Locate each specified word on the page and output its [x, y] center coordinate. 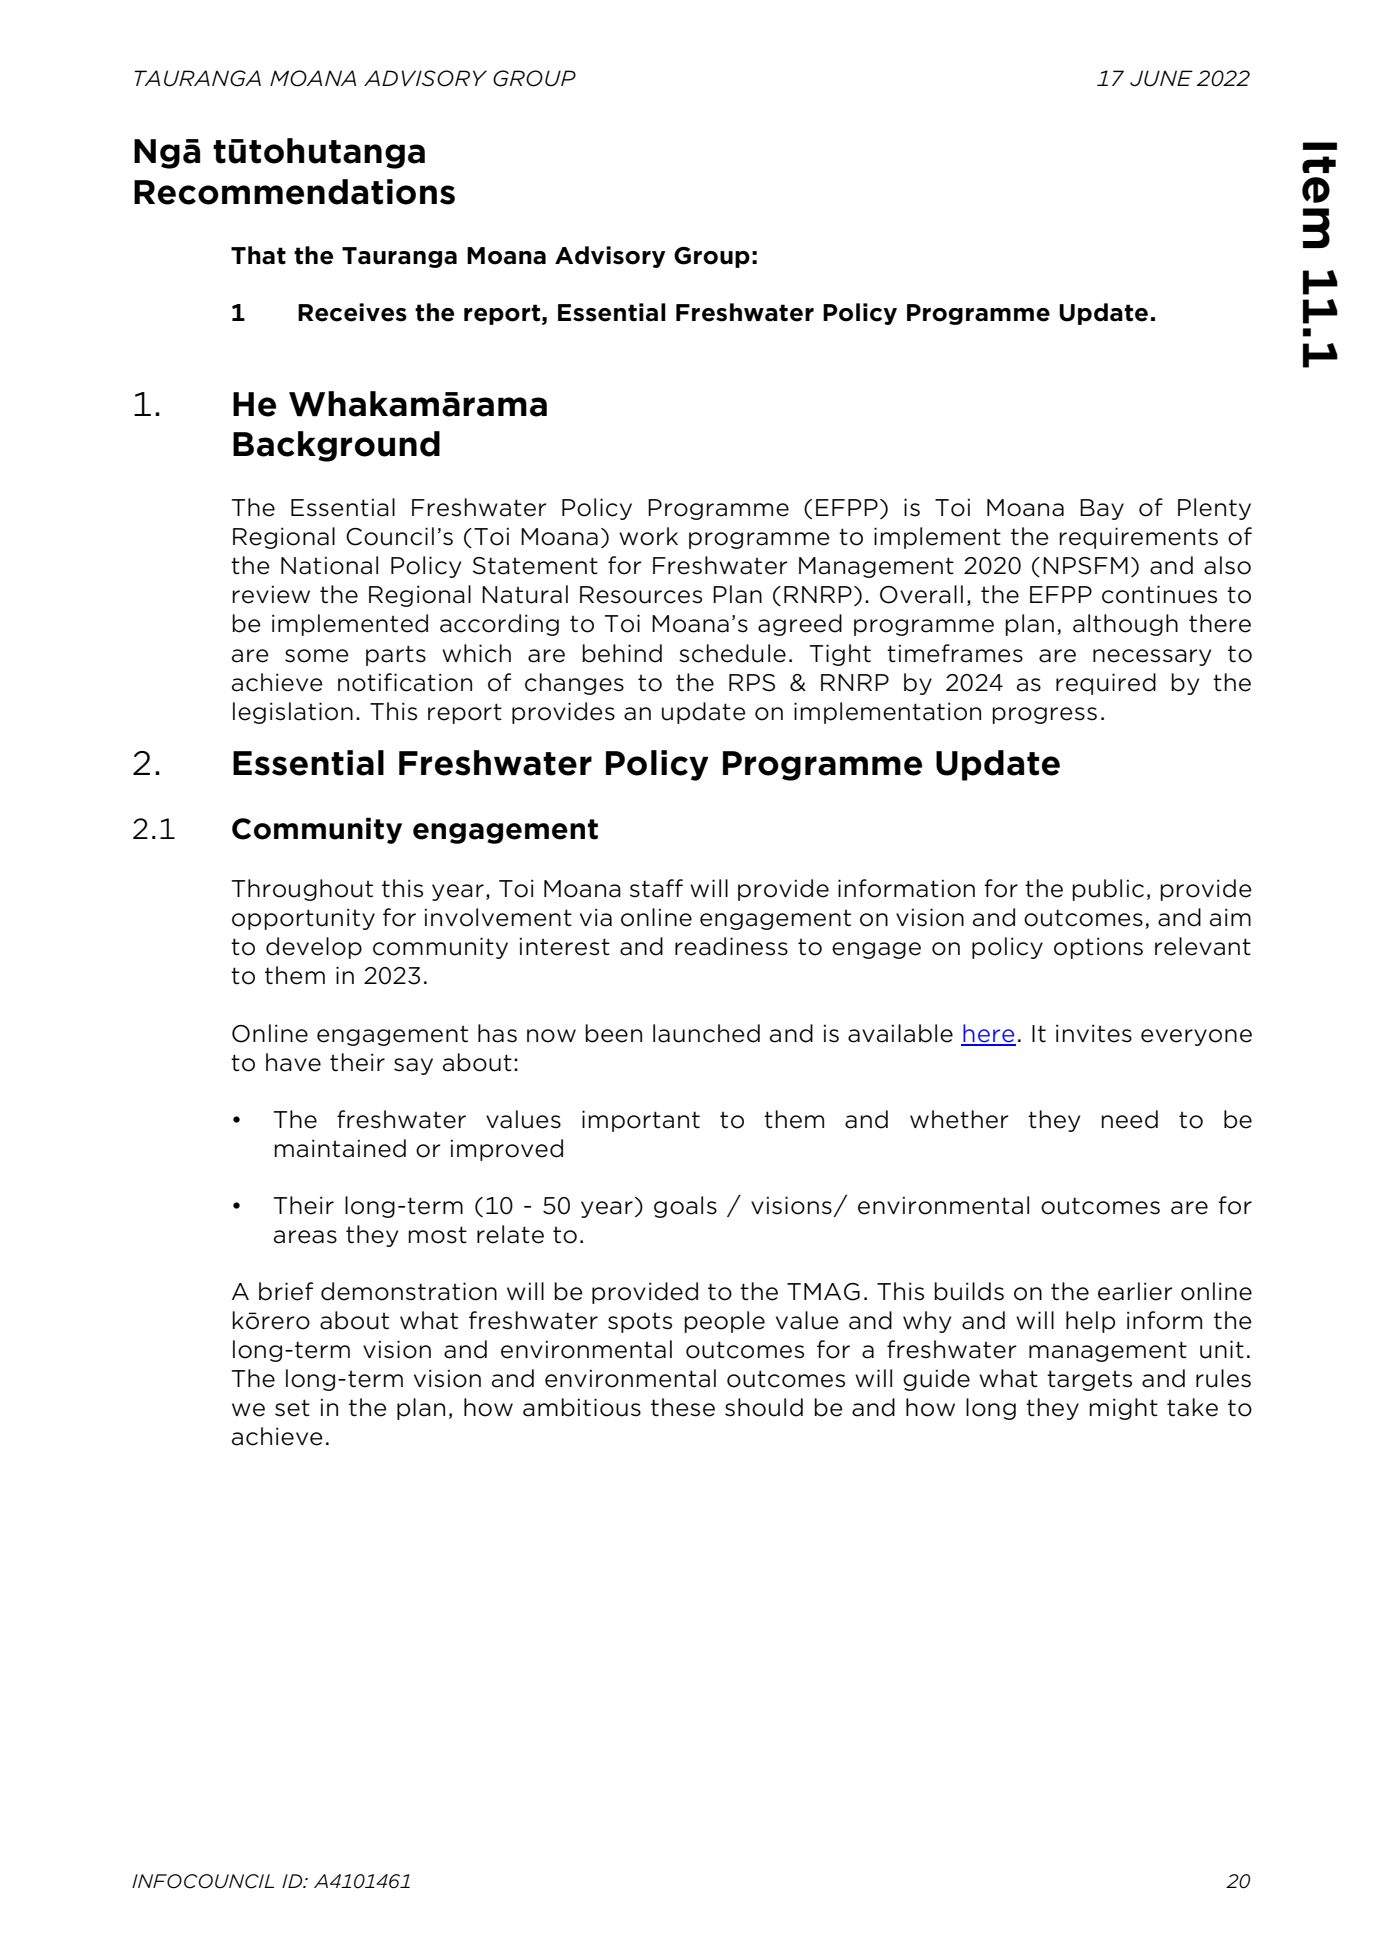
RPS [752, 683]
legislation [293, 713]
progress [1044, 715]
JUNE [1161, 78]
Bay [1102, 509]
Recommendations [294, 192]
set [292, 1408]
